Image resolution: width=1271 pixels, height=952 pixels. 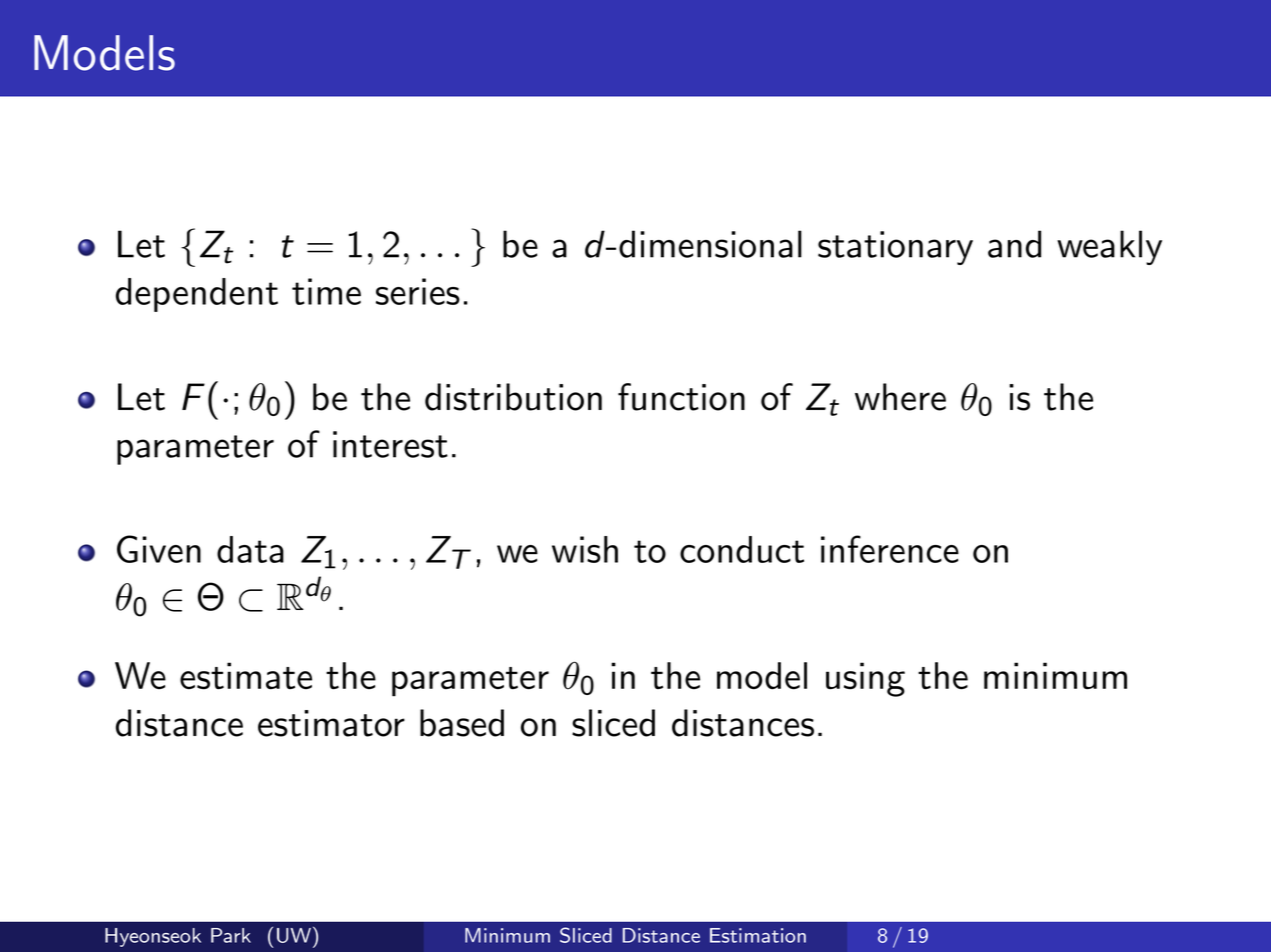 What do you see at coordinates (326, 291) in the page?
I see `time` at bounding box center [326, 291].
